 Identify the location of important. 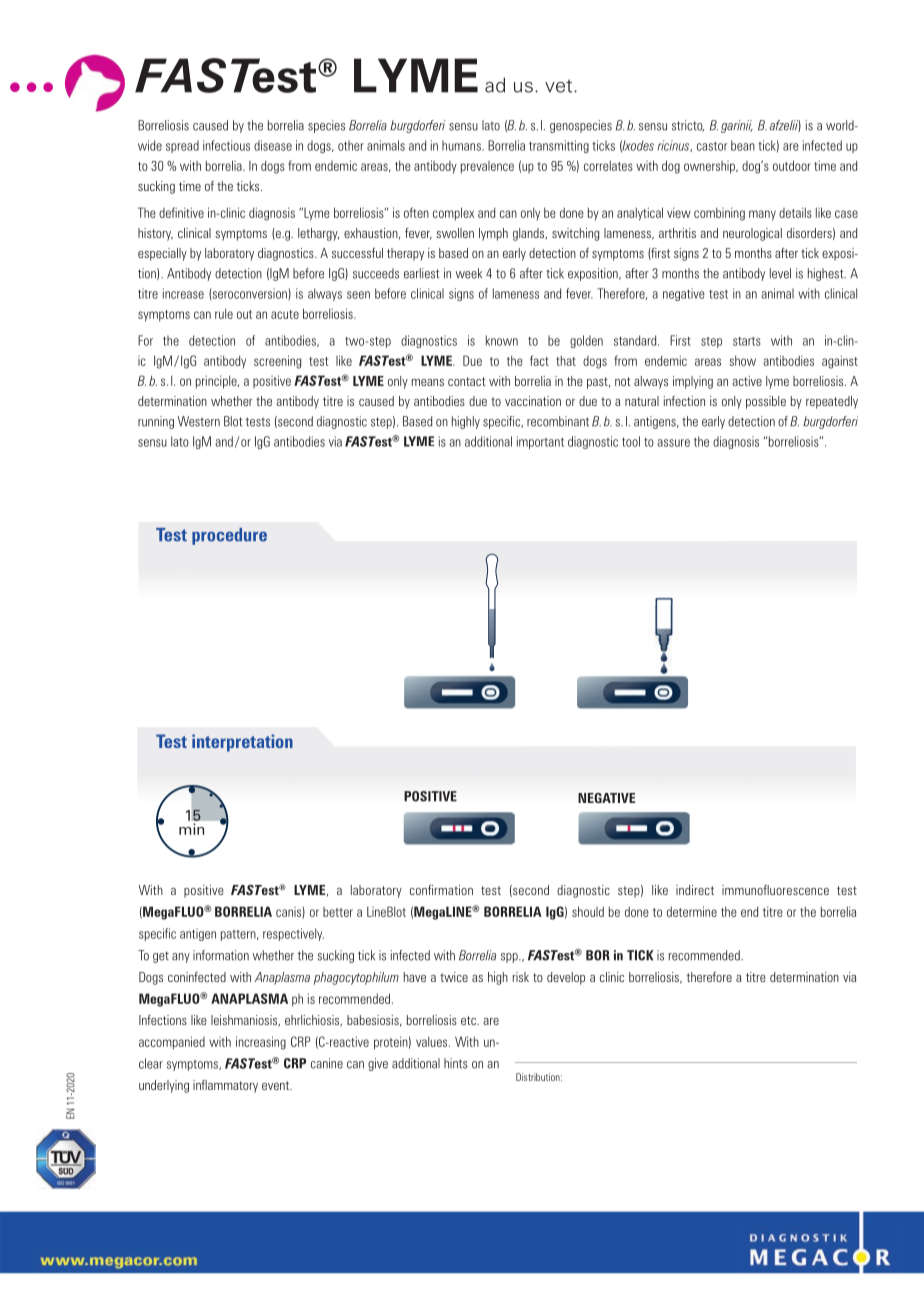
(540, 442).
